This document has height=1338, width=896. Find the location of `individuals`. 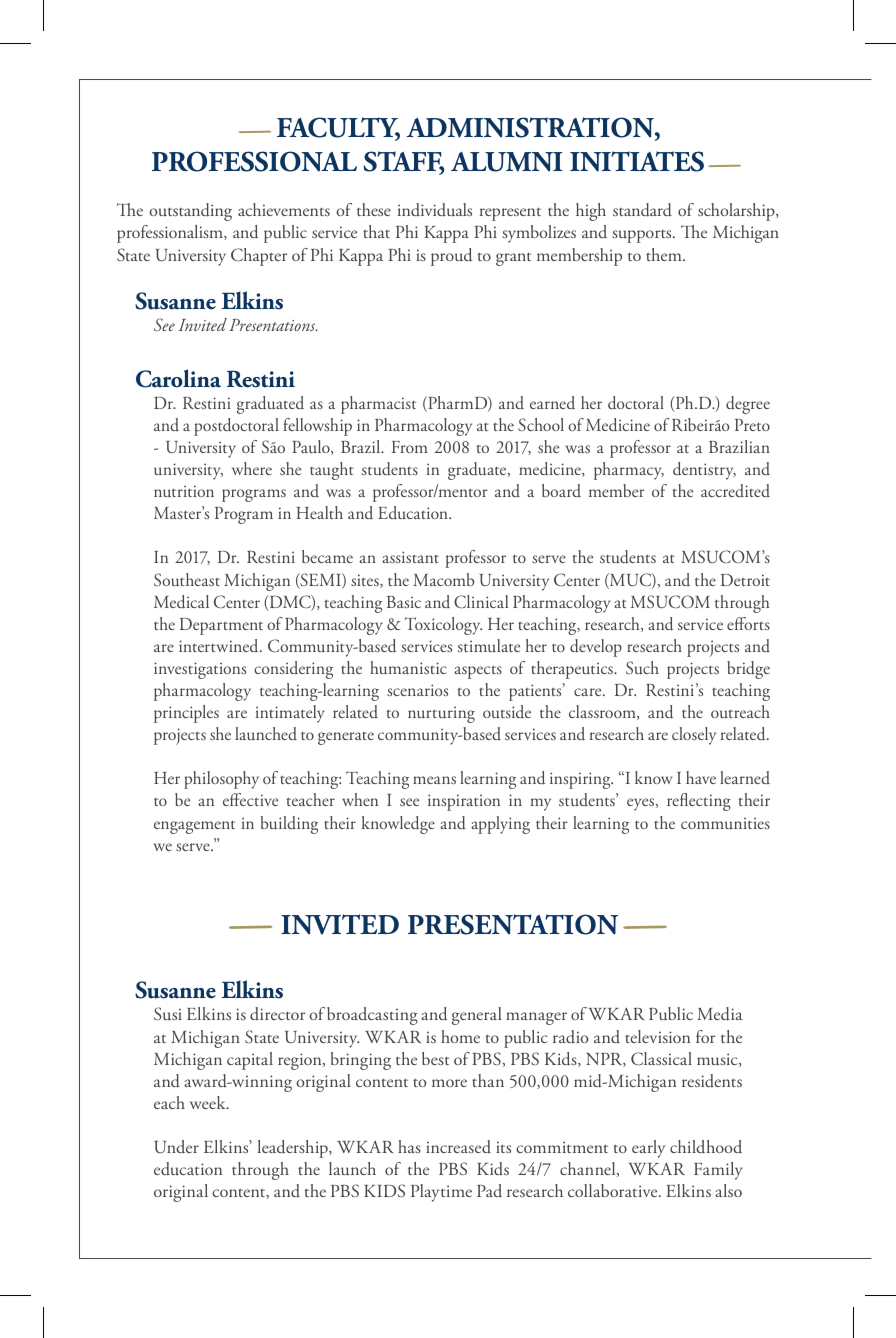

individuals is located at coordinates (435, 210).
